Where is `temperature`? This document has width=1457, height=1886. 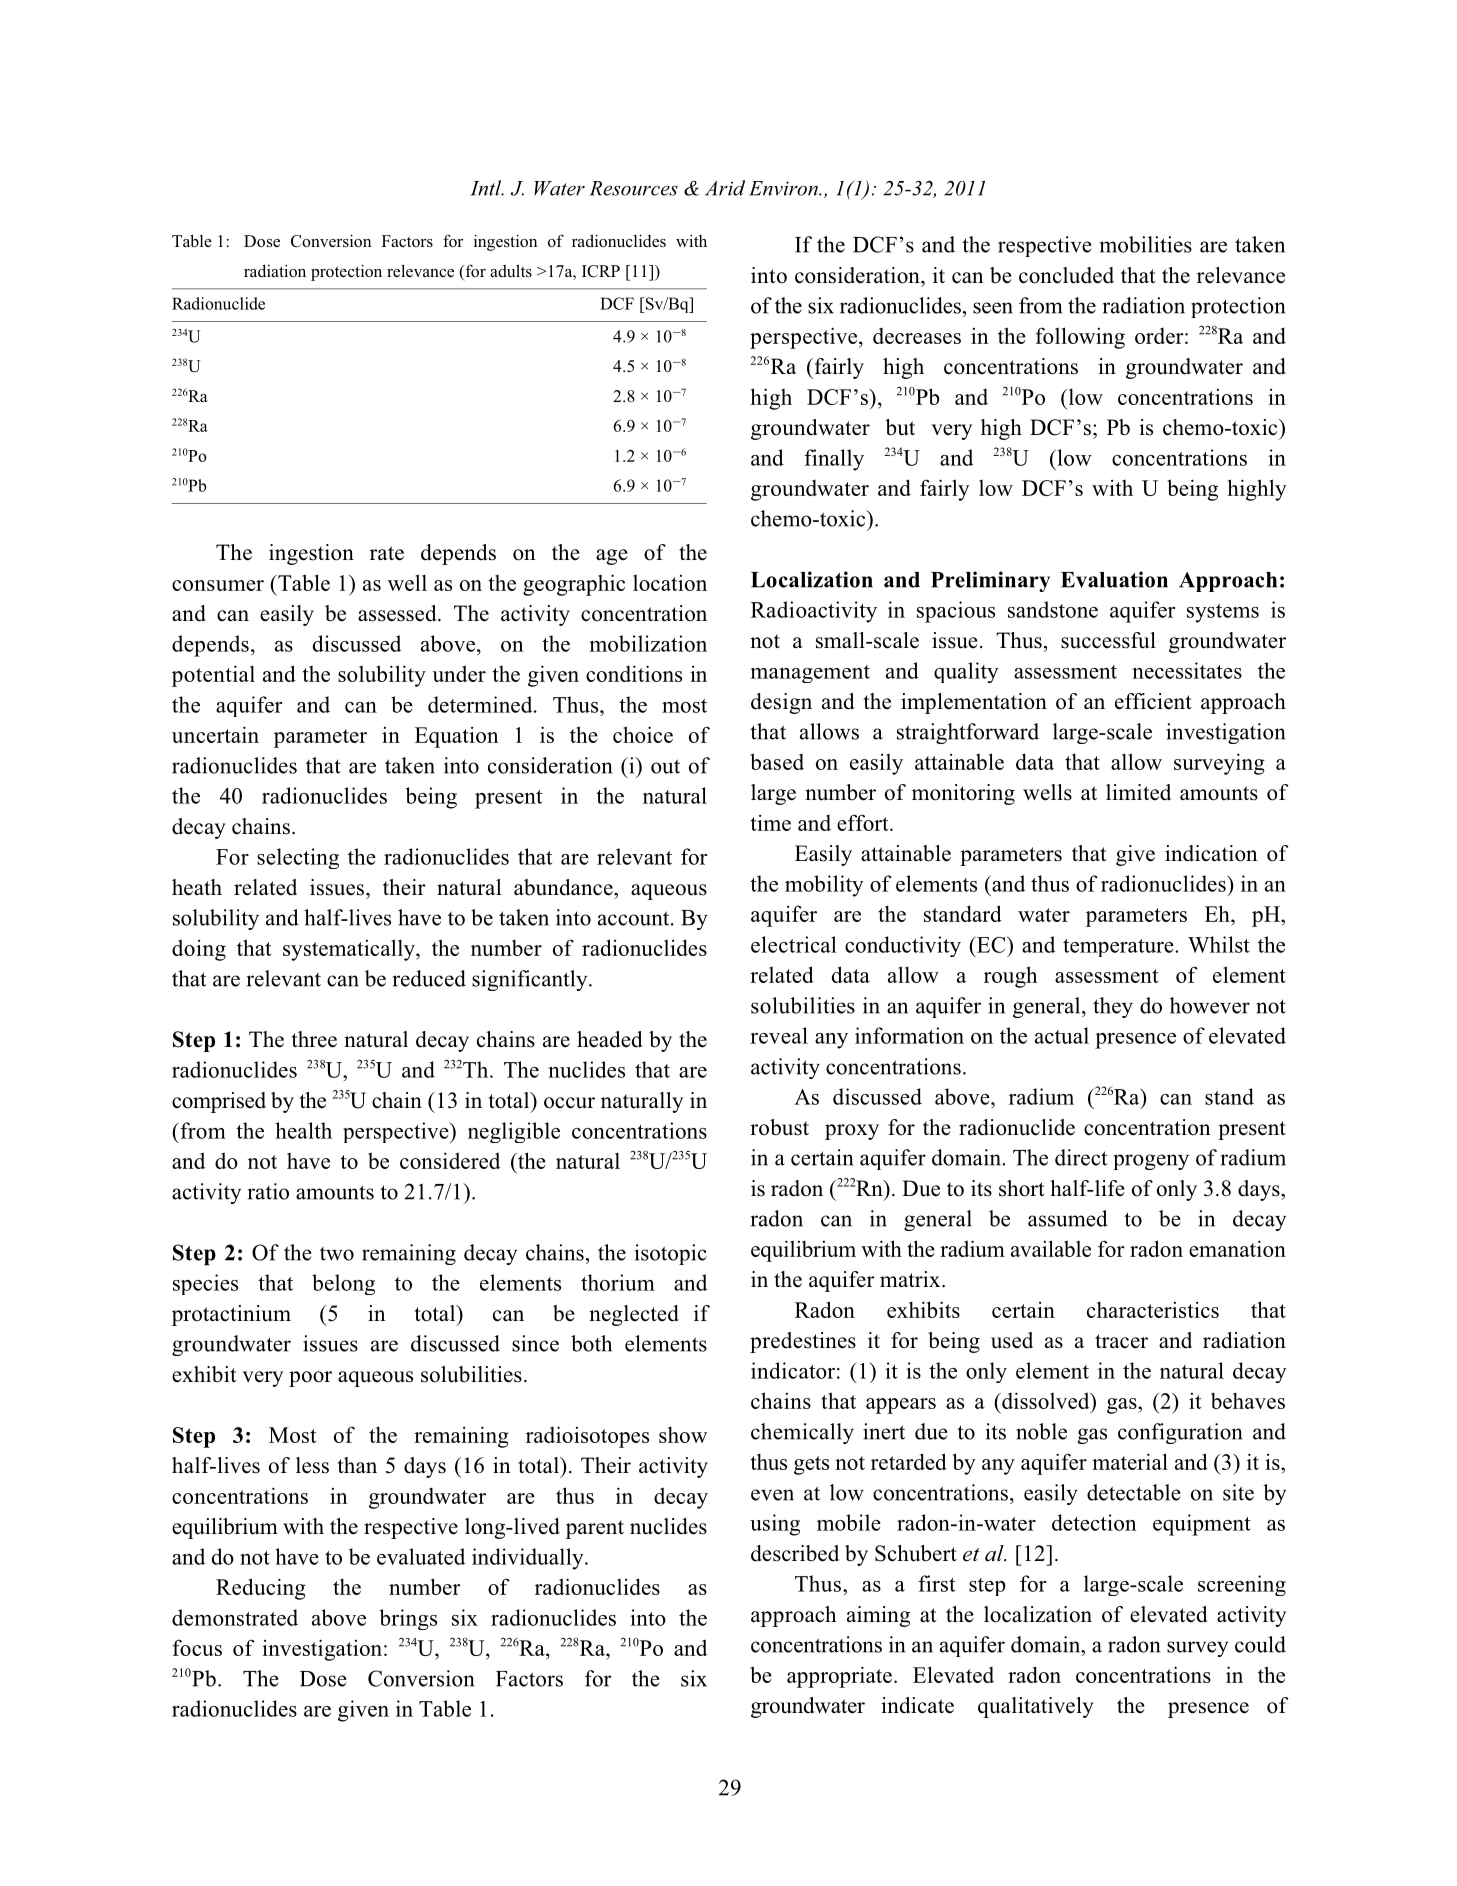
temperature is located at coordinates (1119, 948).
